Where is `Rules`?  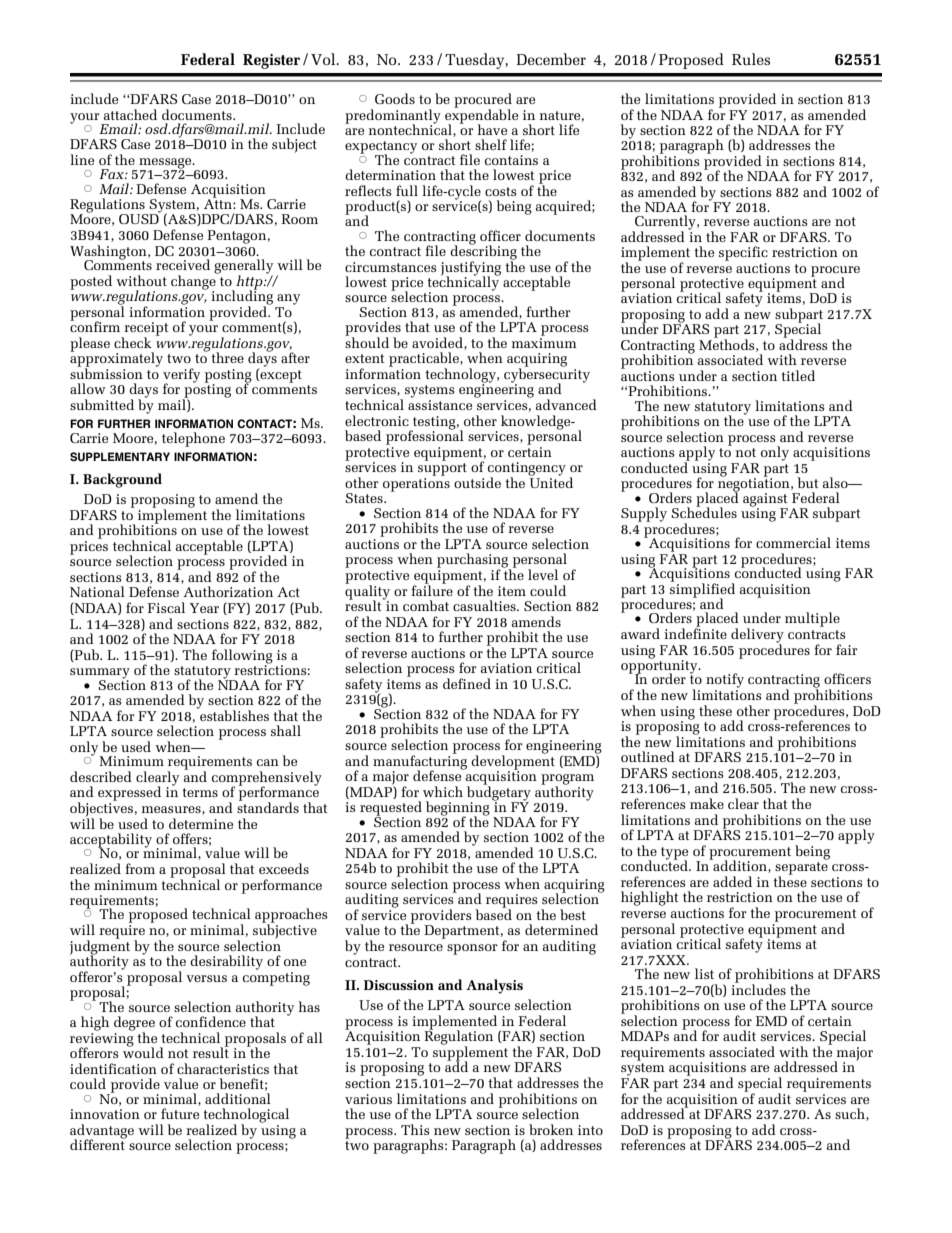
Rules is located at coordinates (751, 59).
